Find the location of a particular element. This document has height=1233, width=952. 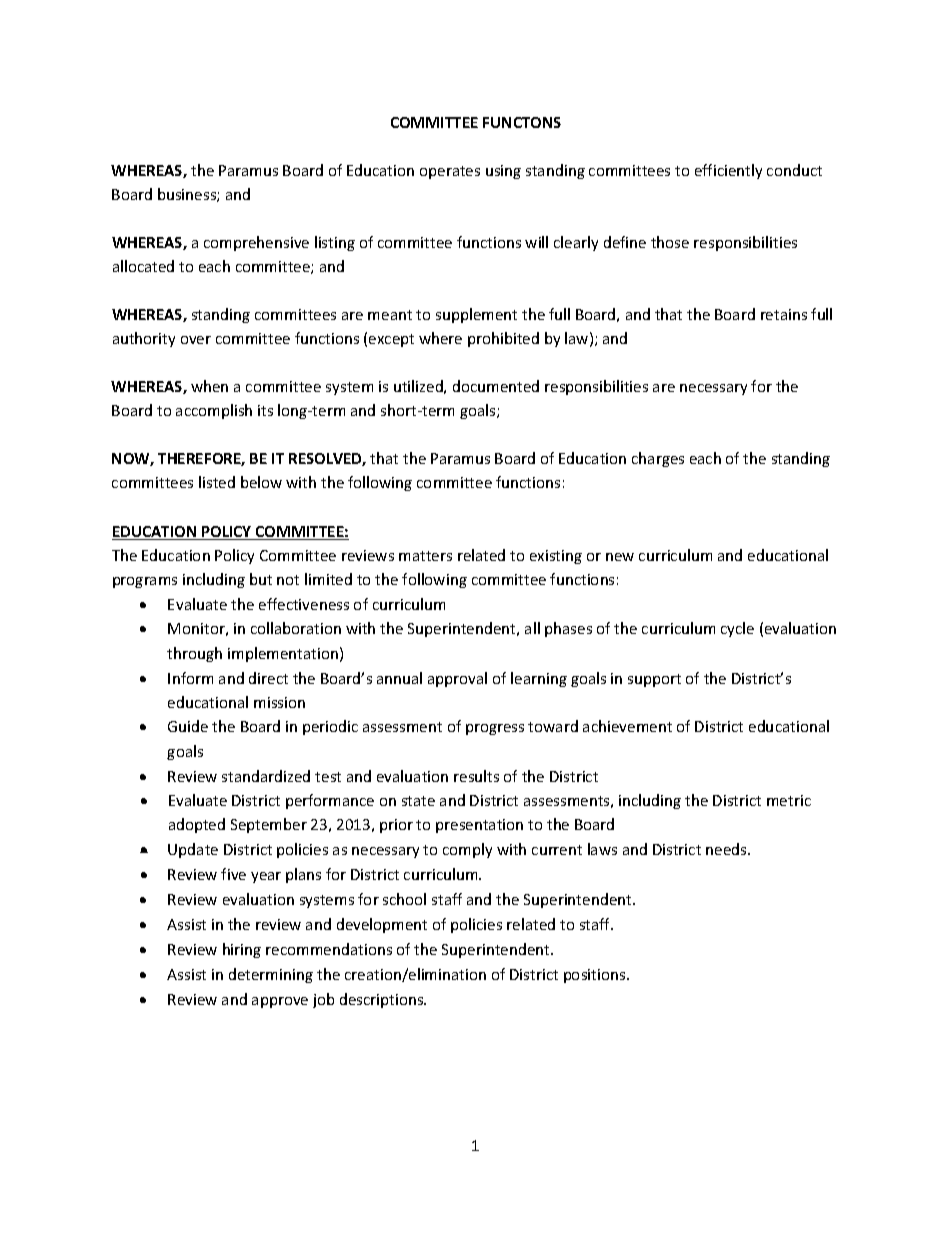

charges is located at coordinates (658, 459).
